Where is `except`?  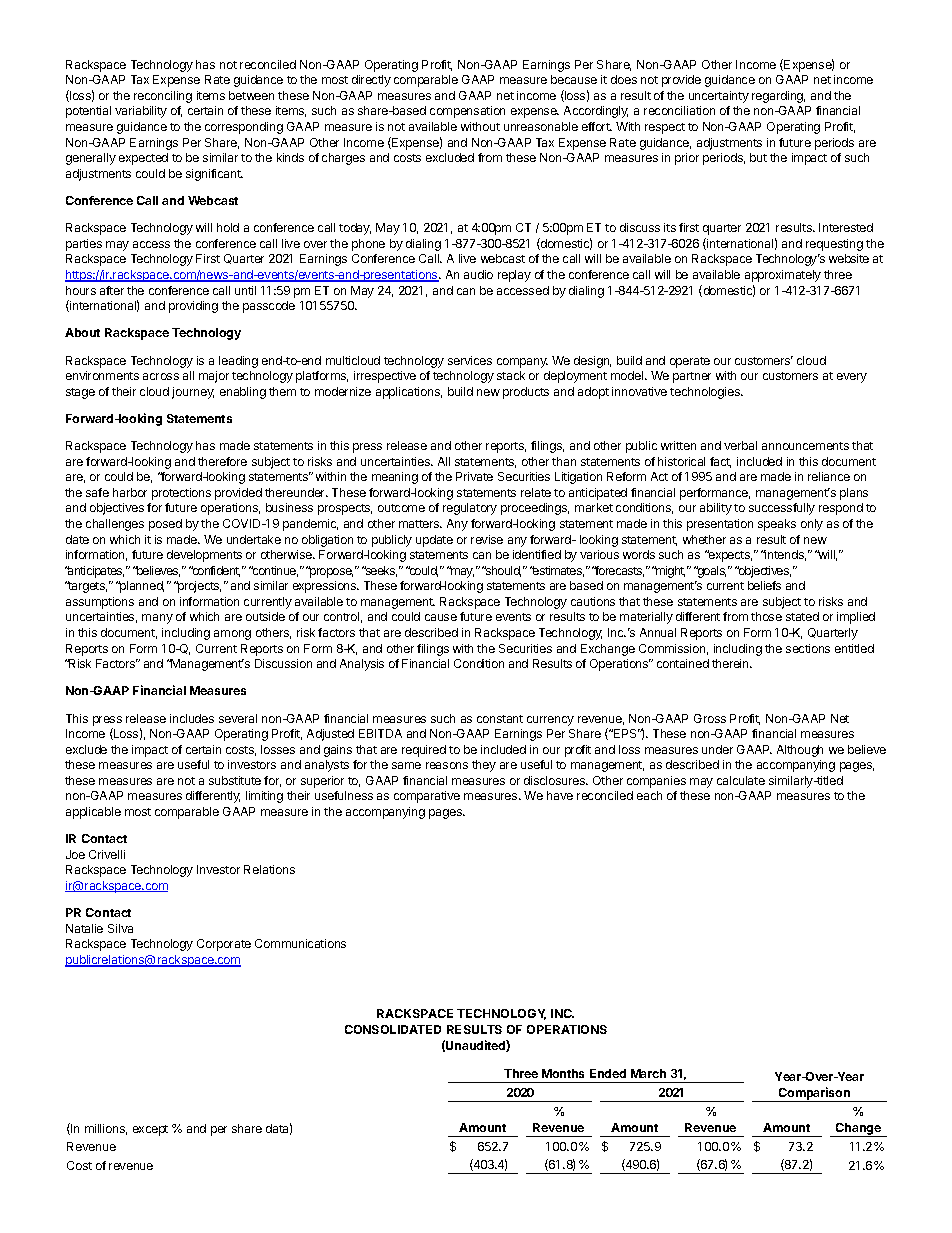 except is located at coordinates (150, 1130).
